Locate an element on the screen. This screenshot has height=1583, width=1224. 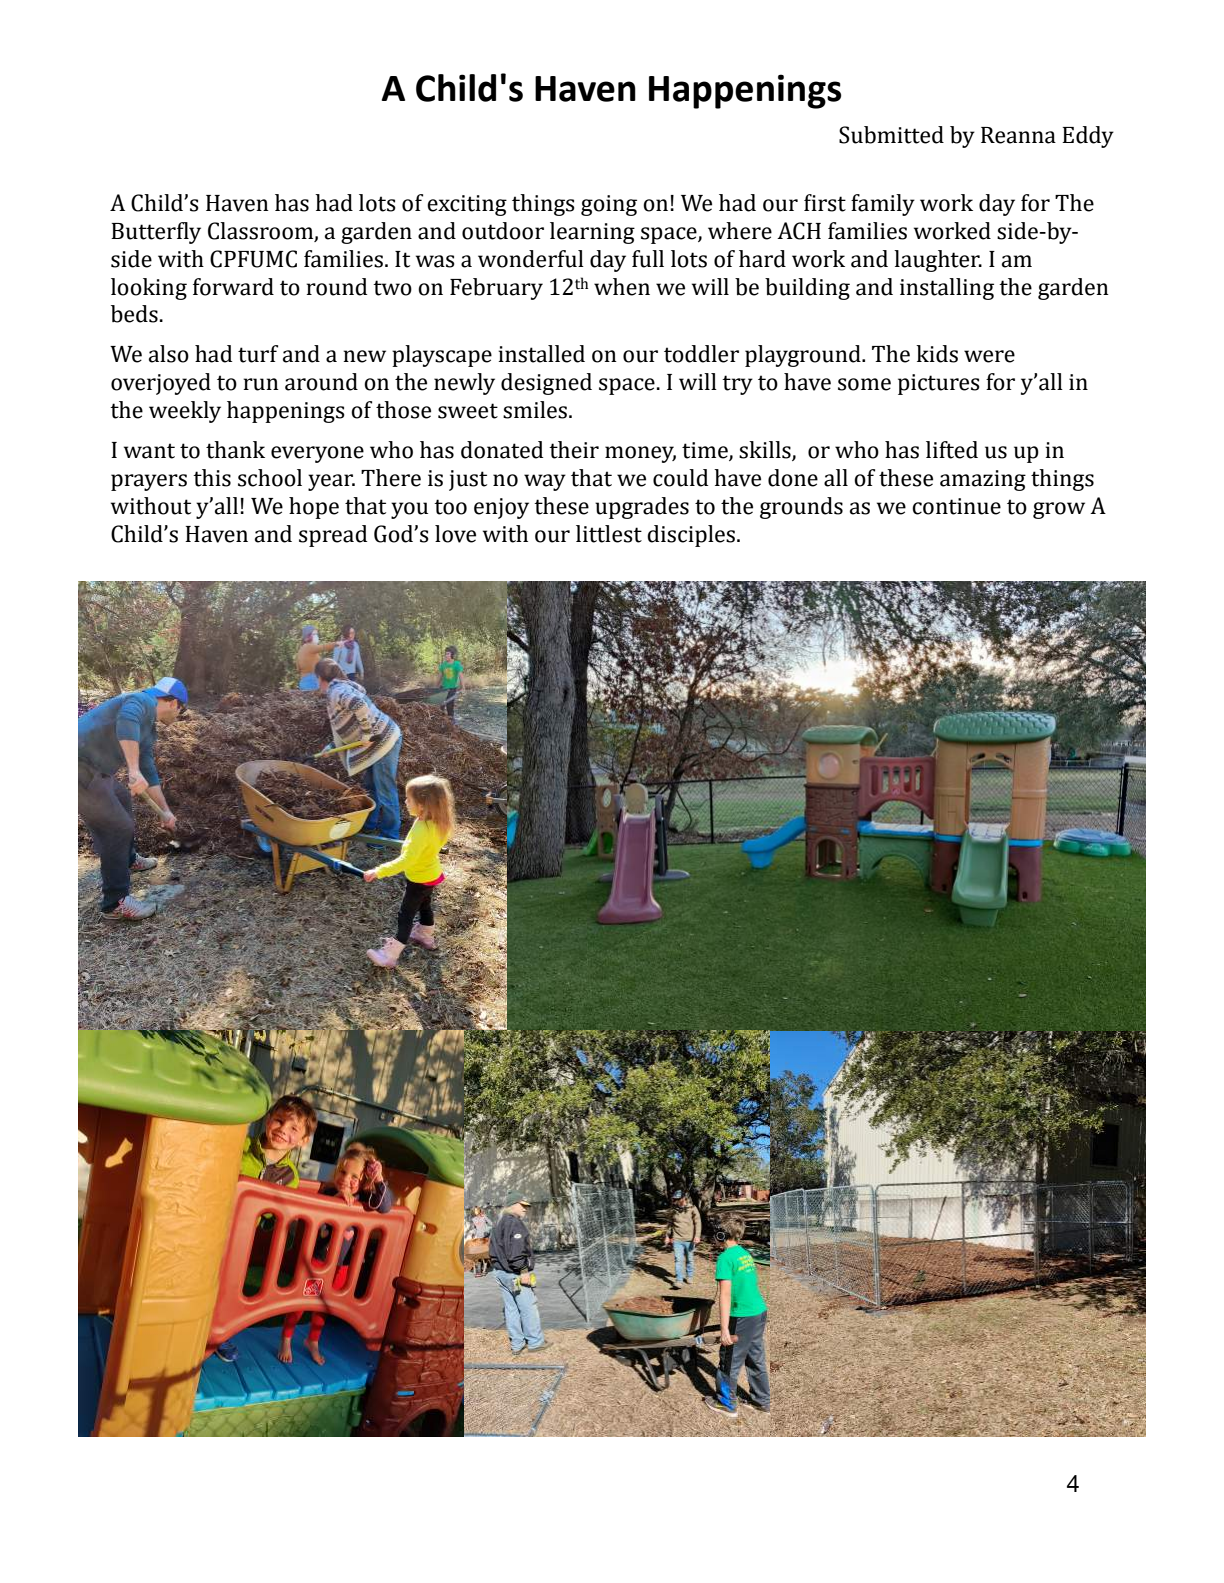
laughter is located at coordinates (938, 261).
